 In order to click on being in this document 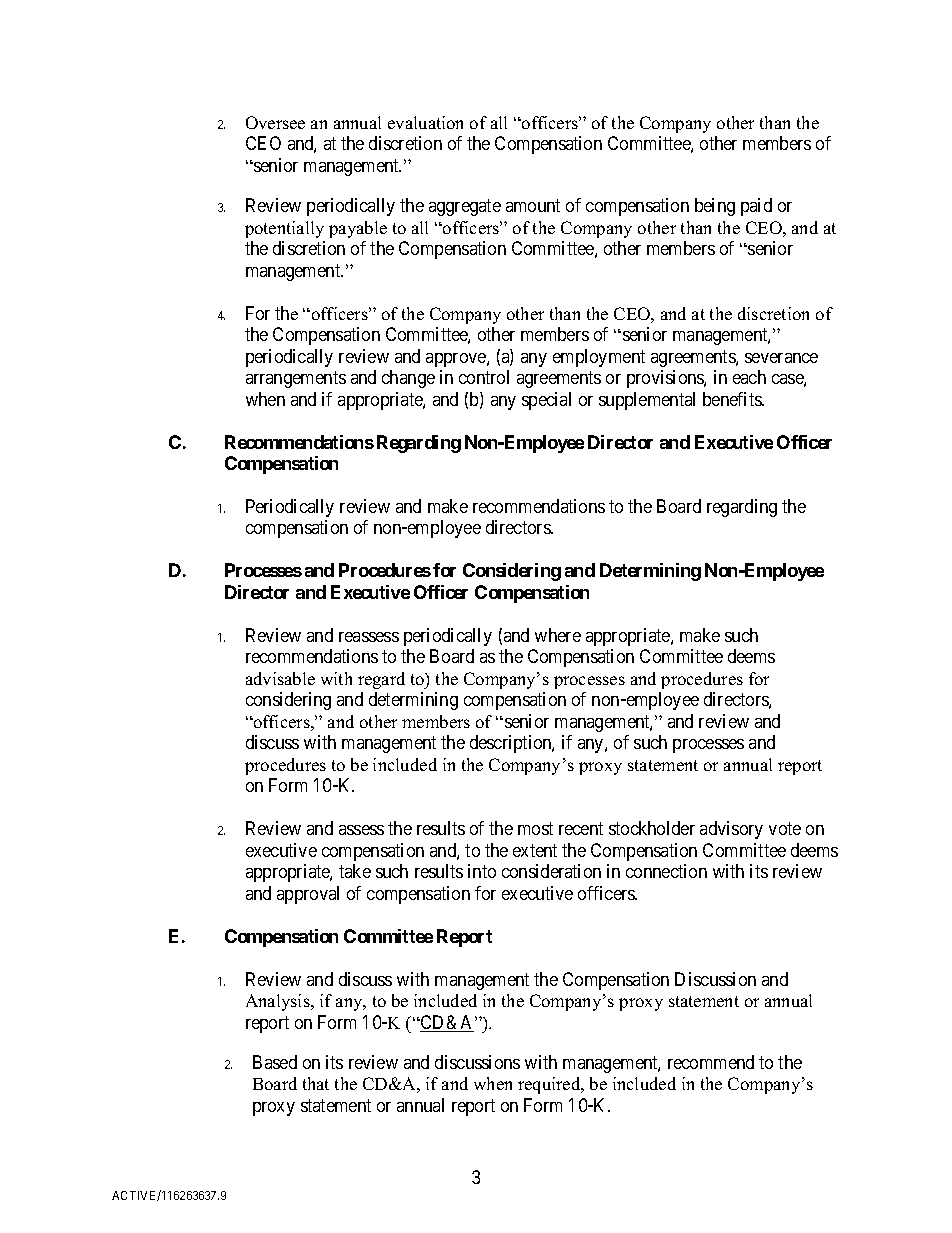, I will do `click(715, 207)`.
